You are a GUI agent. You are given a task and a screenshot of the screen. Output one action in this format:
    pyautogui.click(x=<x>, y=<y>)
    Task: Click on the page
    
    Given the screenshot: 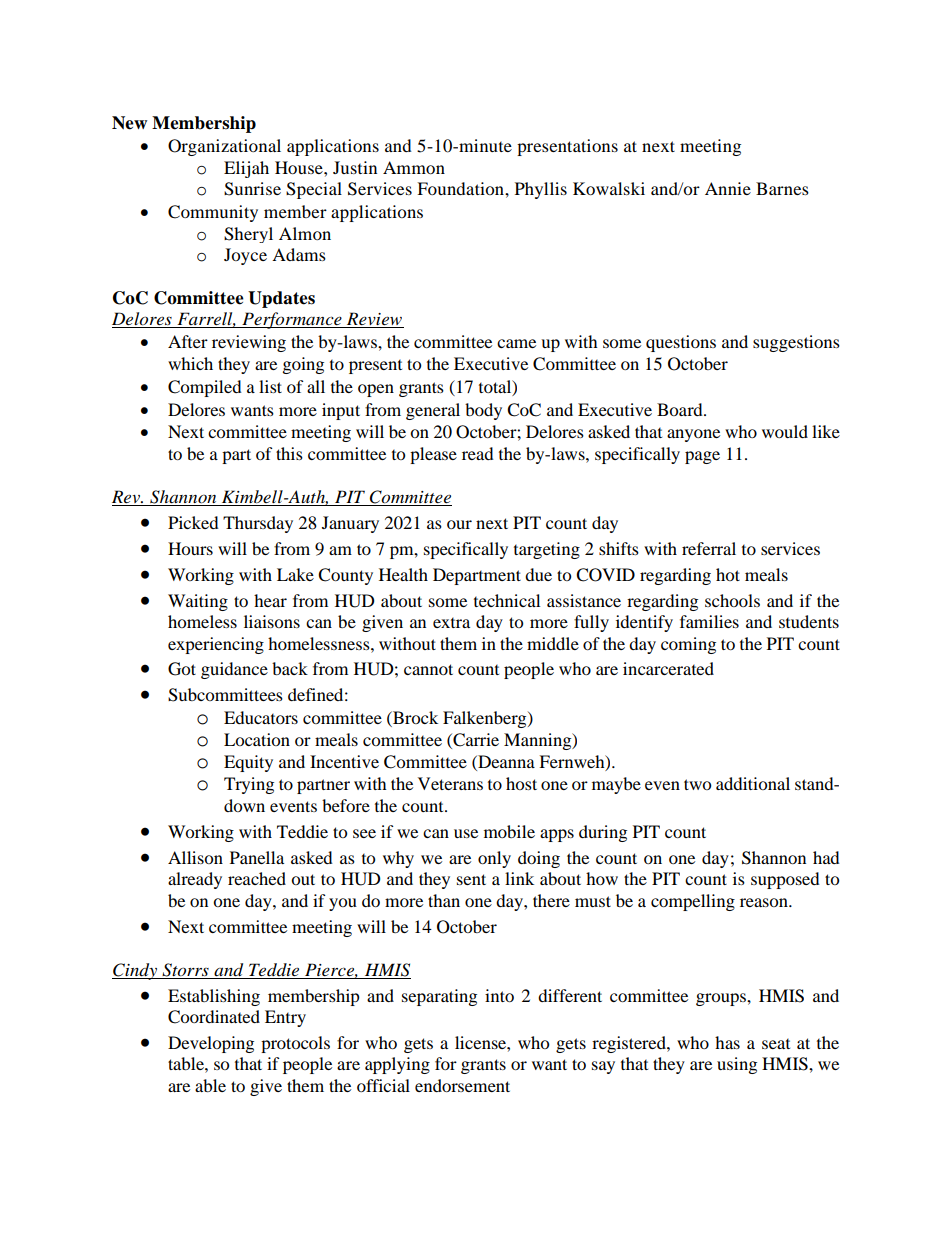 What is the action you would take?
    pyautogui.click(x=702, y=457)
